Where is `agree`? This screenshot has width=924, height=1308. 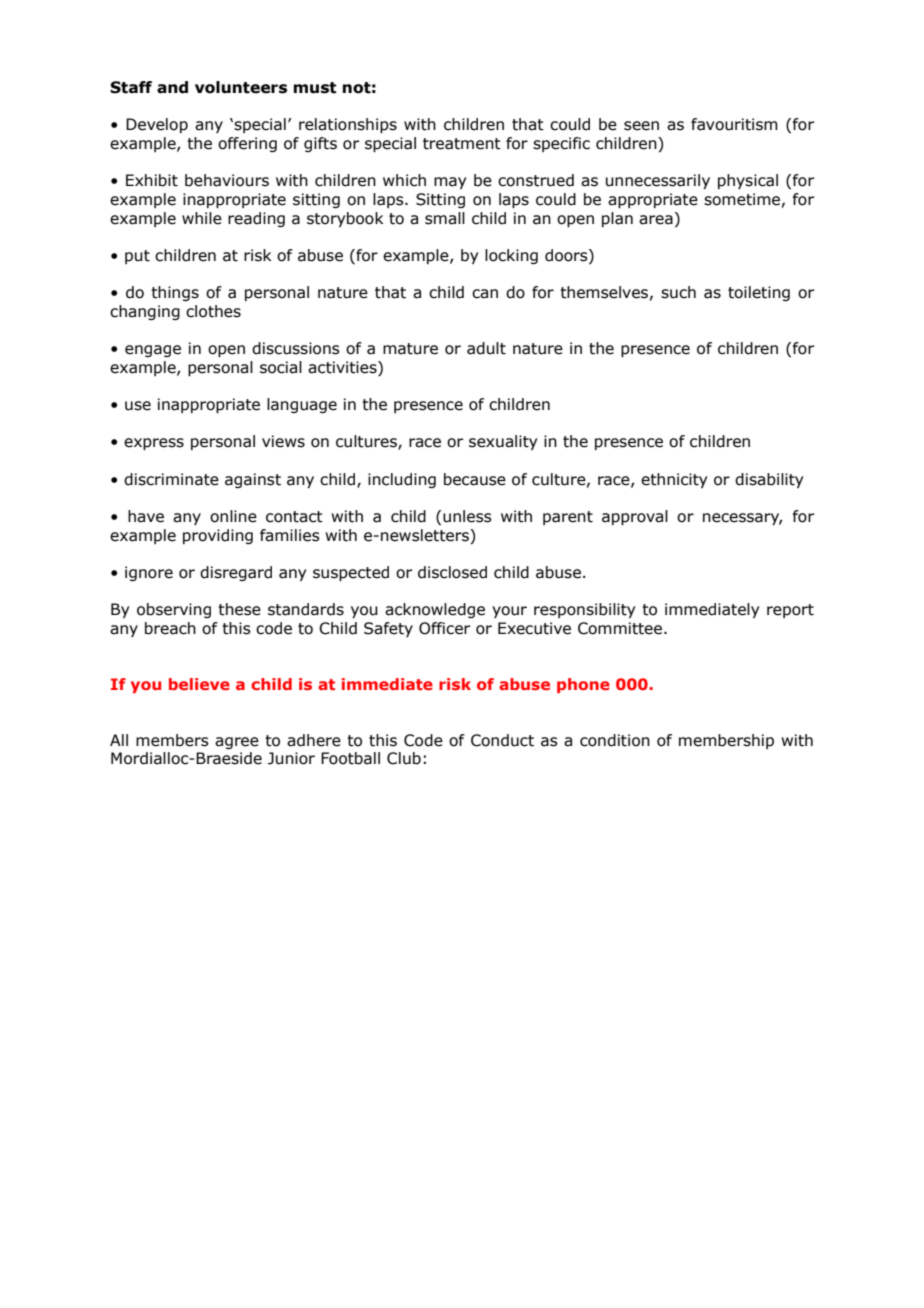
agree is located at coordinates (237, 743).
